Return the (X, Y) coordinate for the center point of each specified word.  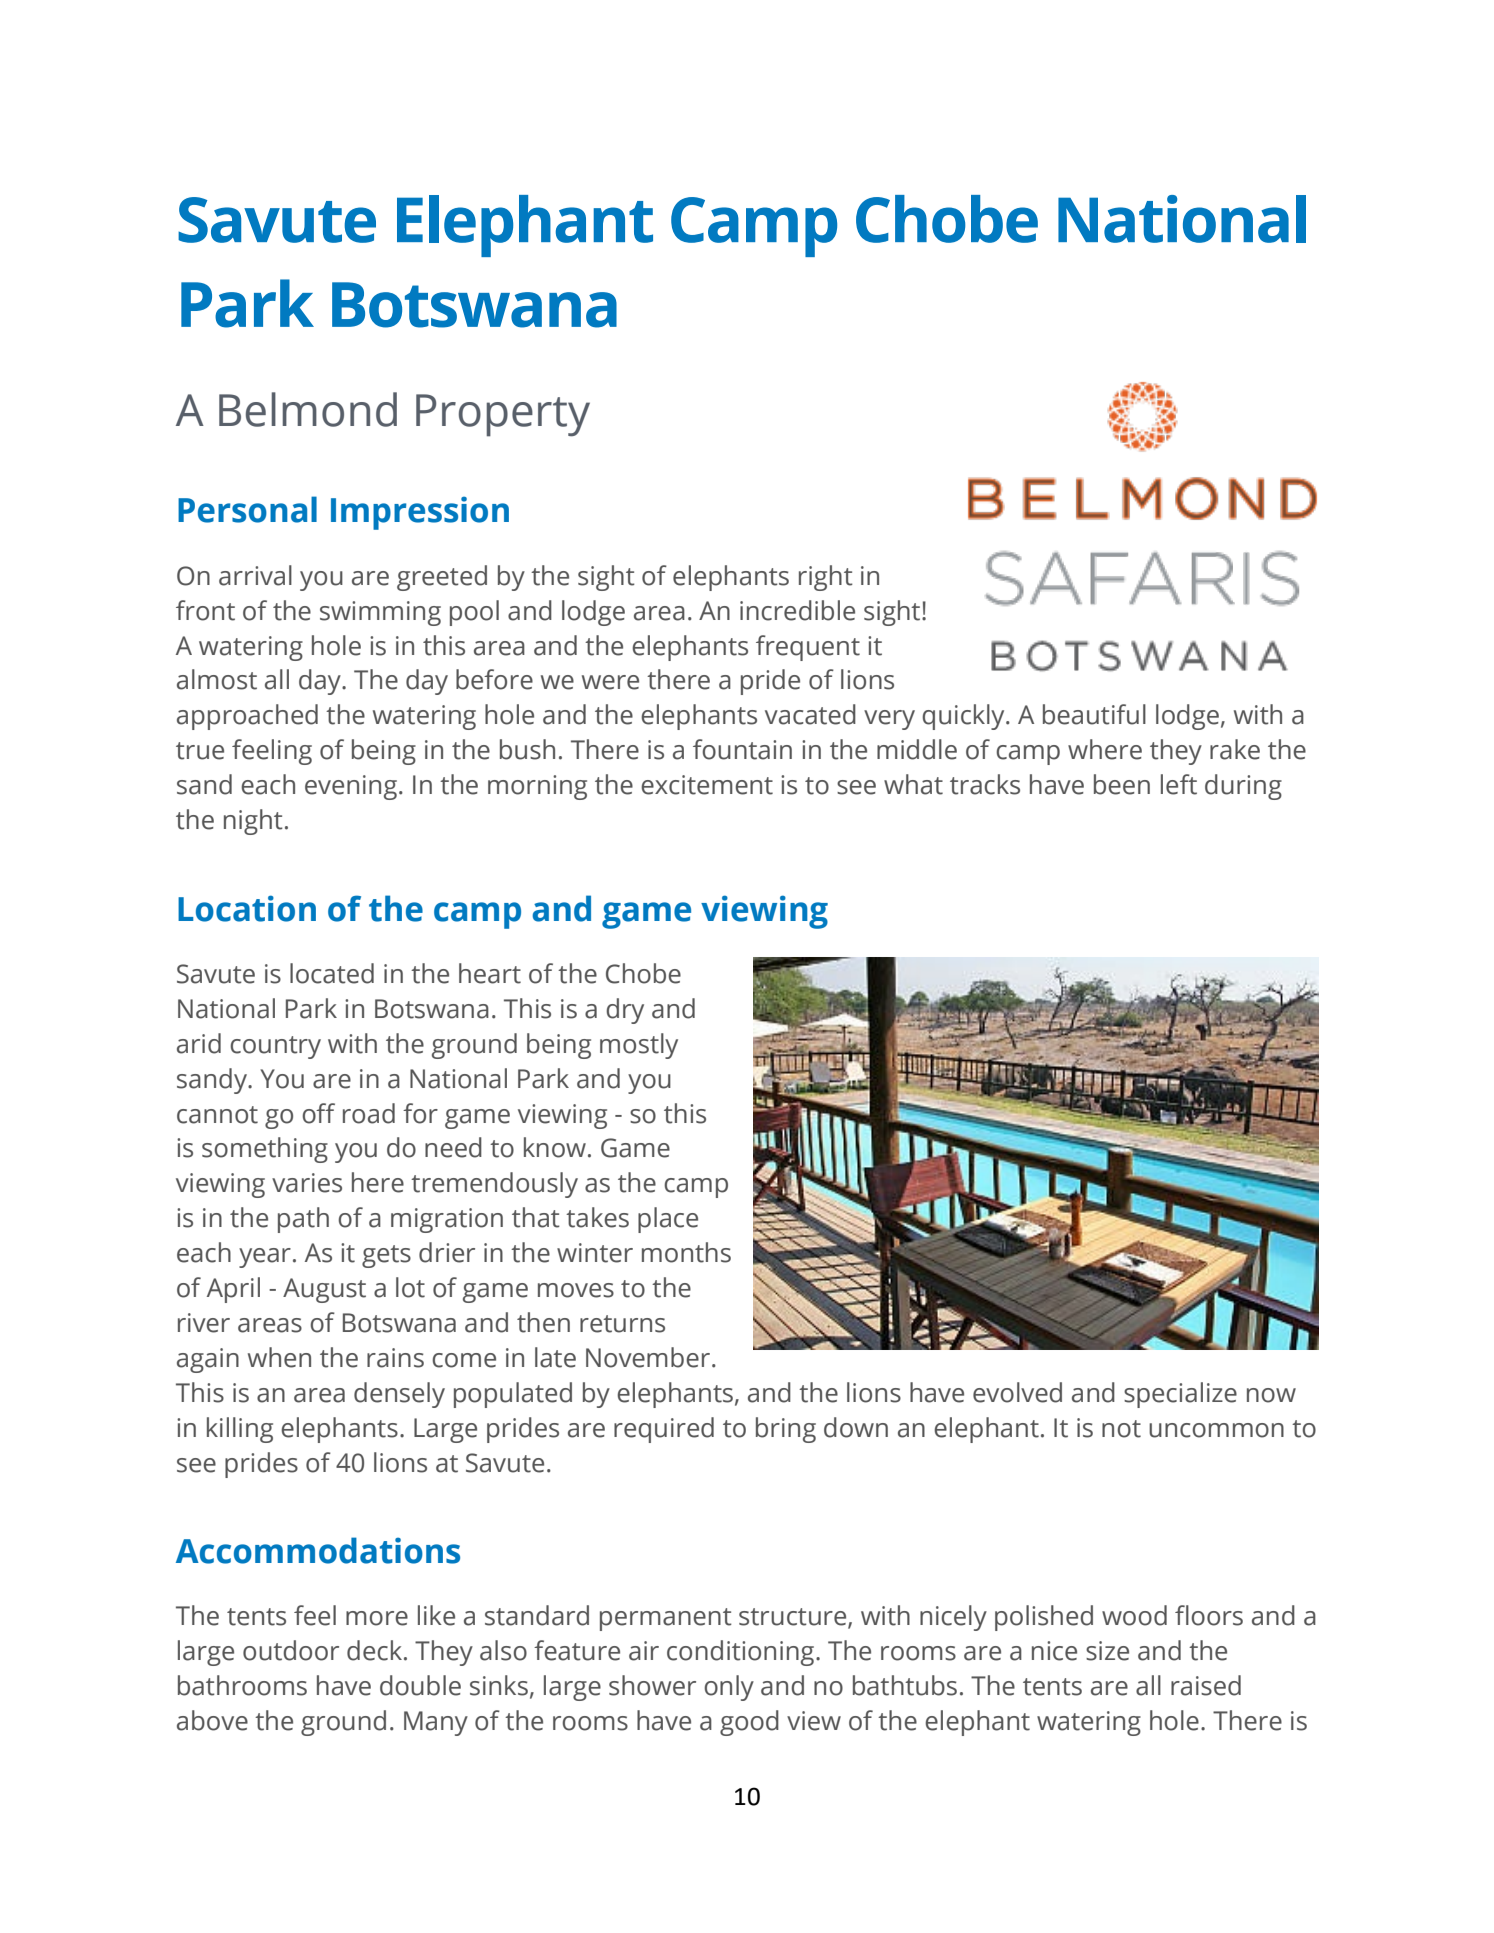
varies (307, 1183)
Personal (247, 509)
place (668, 1220)
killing (240, 1430)
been (1122, 784)
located (332, 973)
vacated (810, 714)
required (664, 1430)
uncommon (1216, 1430)
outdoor (291, 1650)
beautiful (1094, 714)
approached (247, 717)
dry (625, 1011)
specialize (1180, 1395)
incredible (797, 610)
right (826, 578)
